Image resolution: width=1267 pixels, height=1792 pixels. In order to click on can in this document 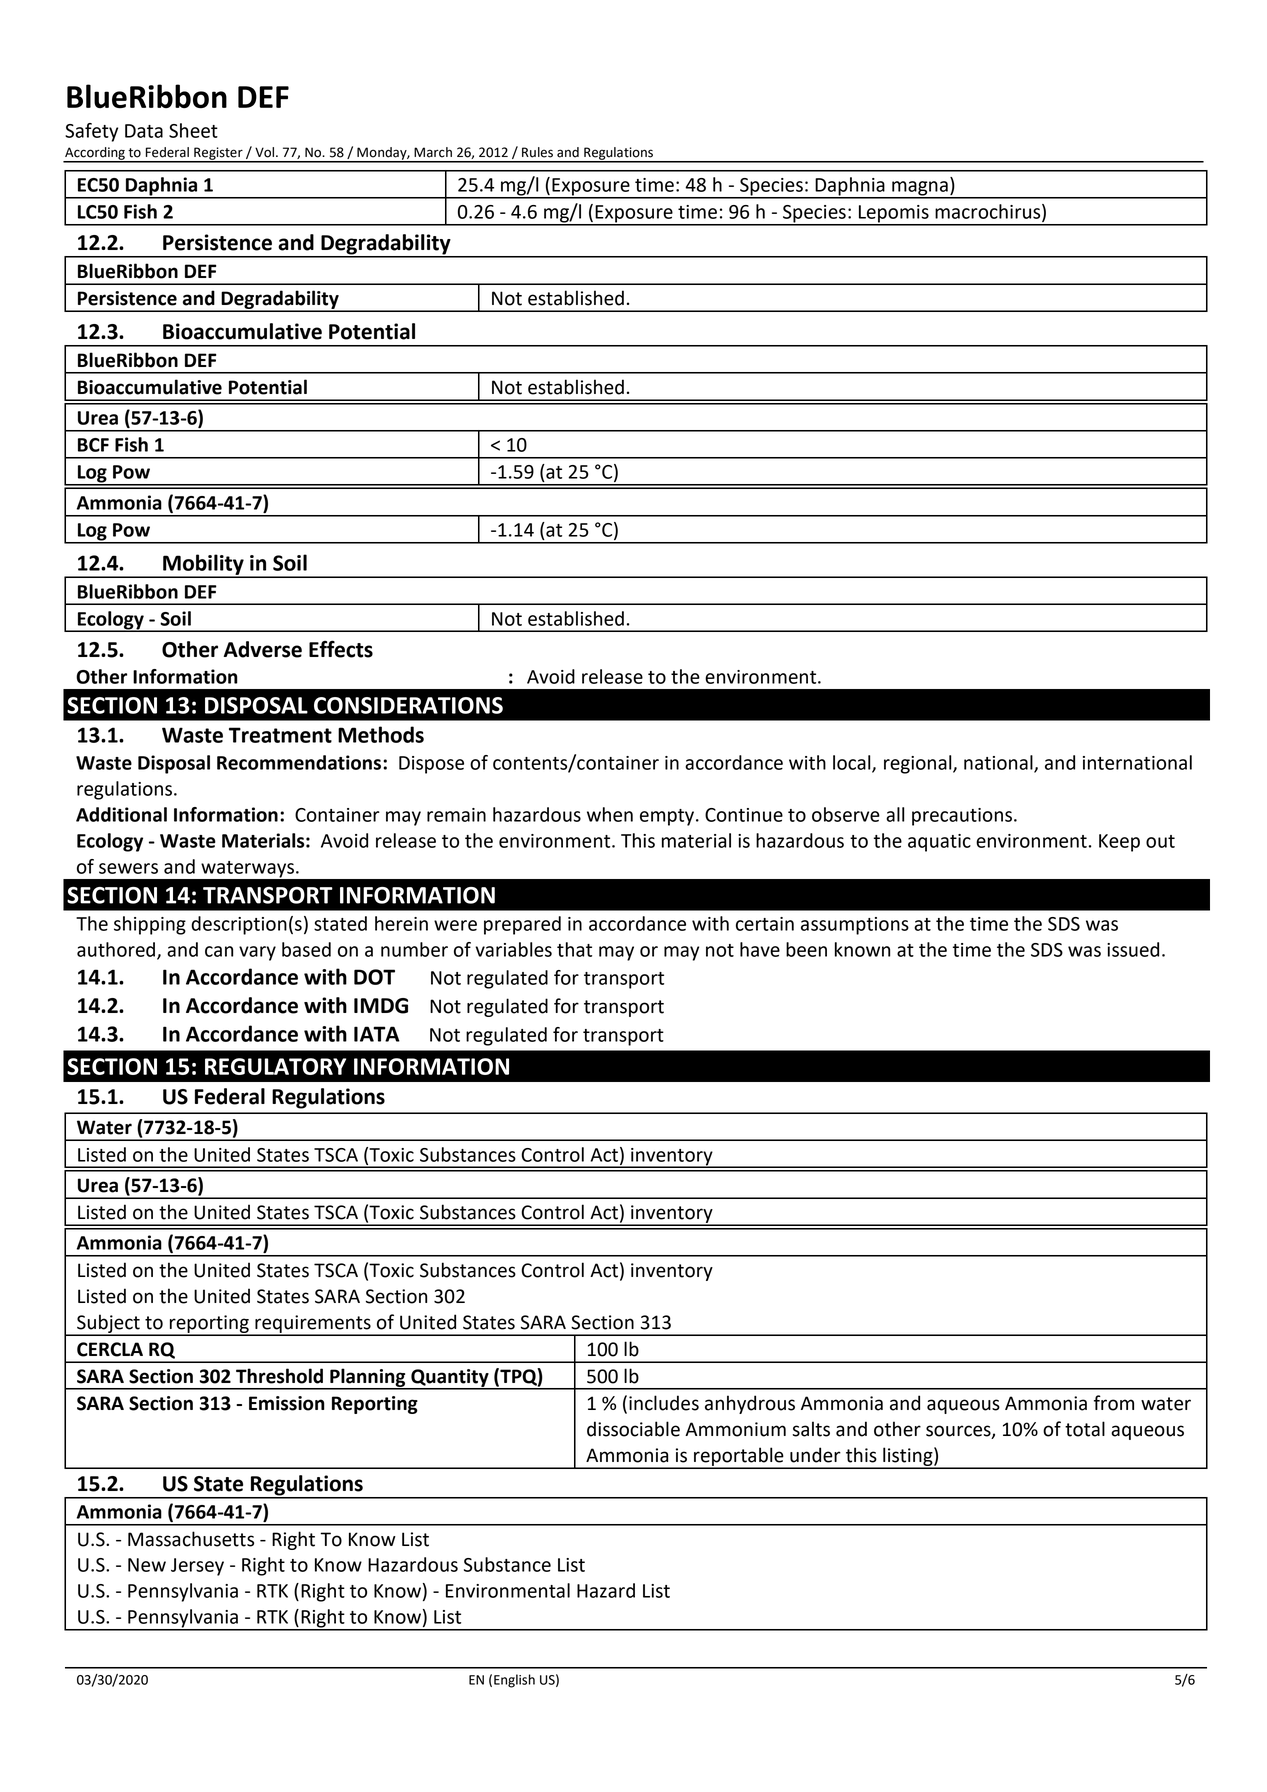, I will do `click(219, 951)`.
